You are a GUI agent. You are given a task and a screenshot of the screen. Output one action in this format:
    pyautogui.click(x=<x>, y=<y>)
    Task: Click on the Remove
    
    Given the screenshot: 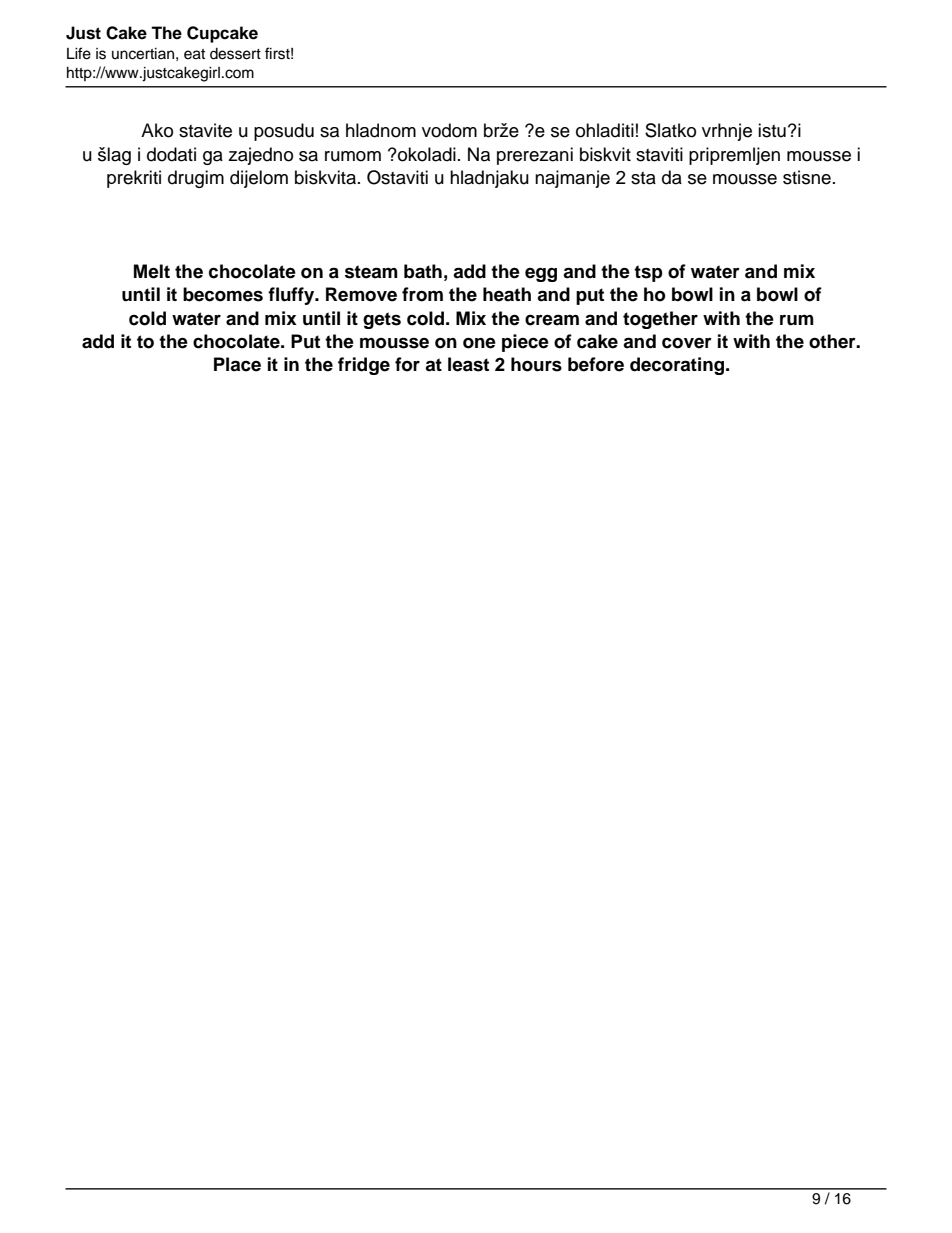 What is the action you would take?
    pyautogui.click(x=361, y=294)
